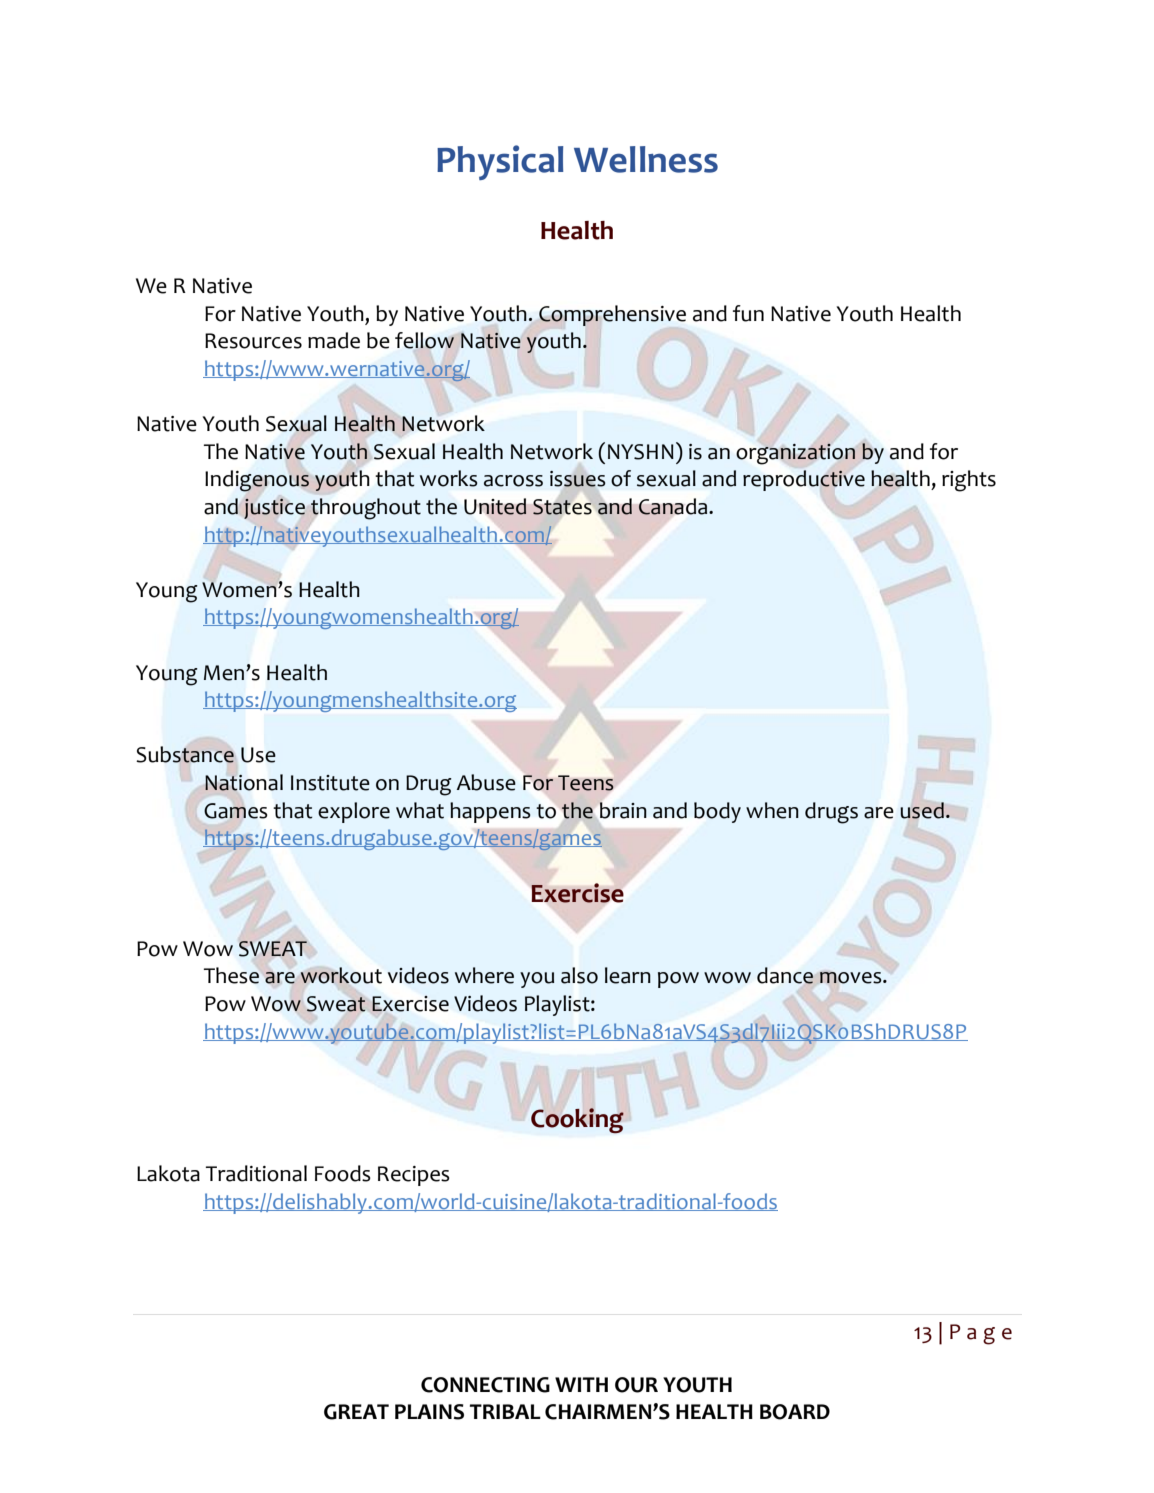 The image size is (1154, 1493). What do you see at coordinates (922, 810) in the screenshot?
I see `used` at bounding box center [922, 810].
